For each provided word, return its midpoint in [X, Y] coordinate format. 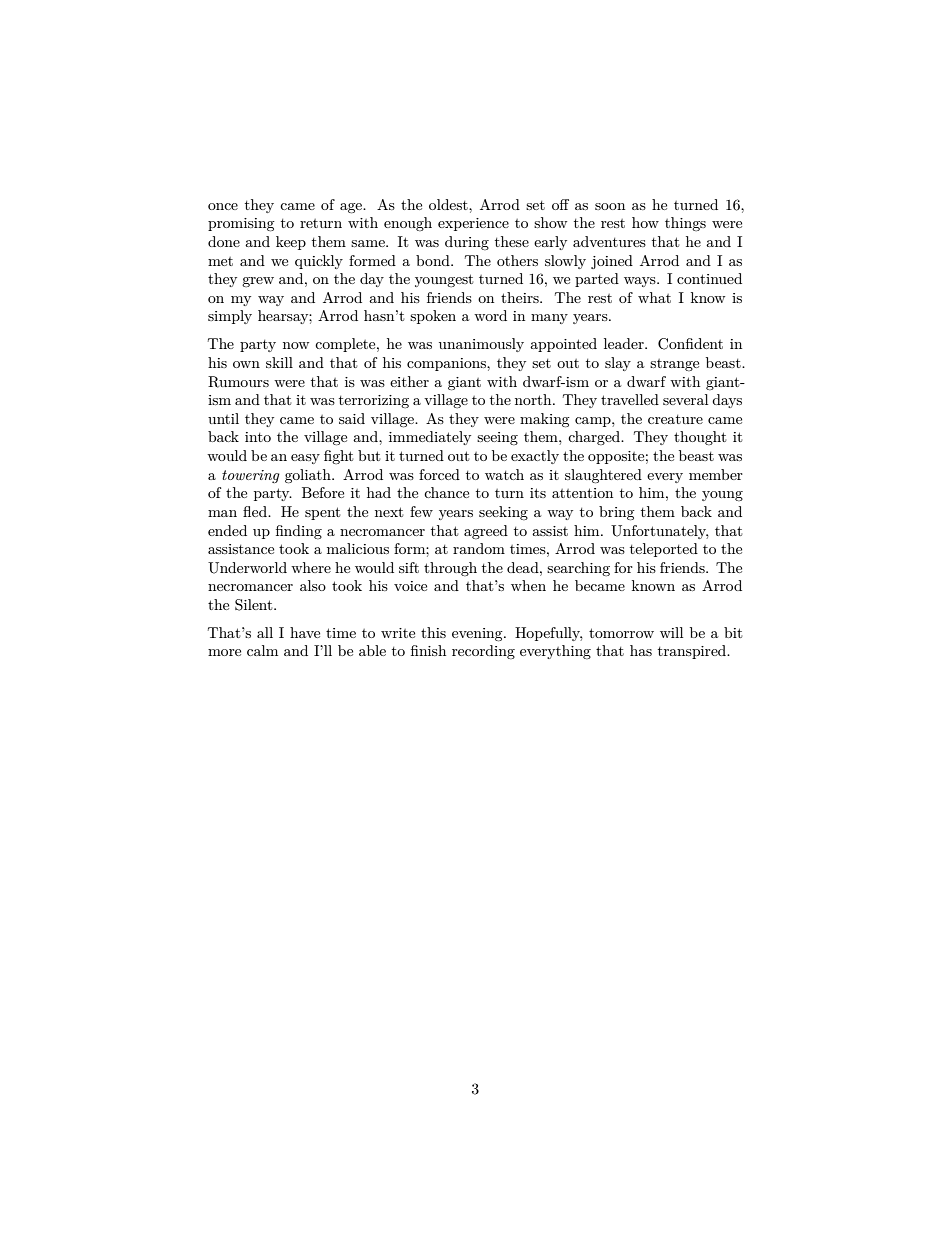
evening [478, 634]
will [671, 632]
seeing [497, 438]
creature [675, 419]
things [685, 224]
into [258, 437]
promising [241, 224]
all [265, 632]
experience [473, 224]
